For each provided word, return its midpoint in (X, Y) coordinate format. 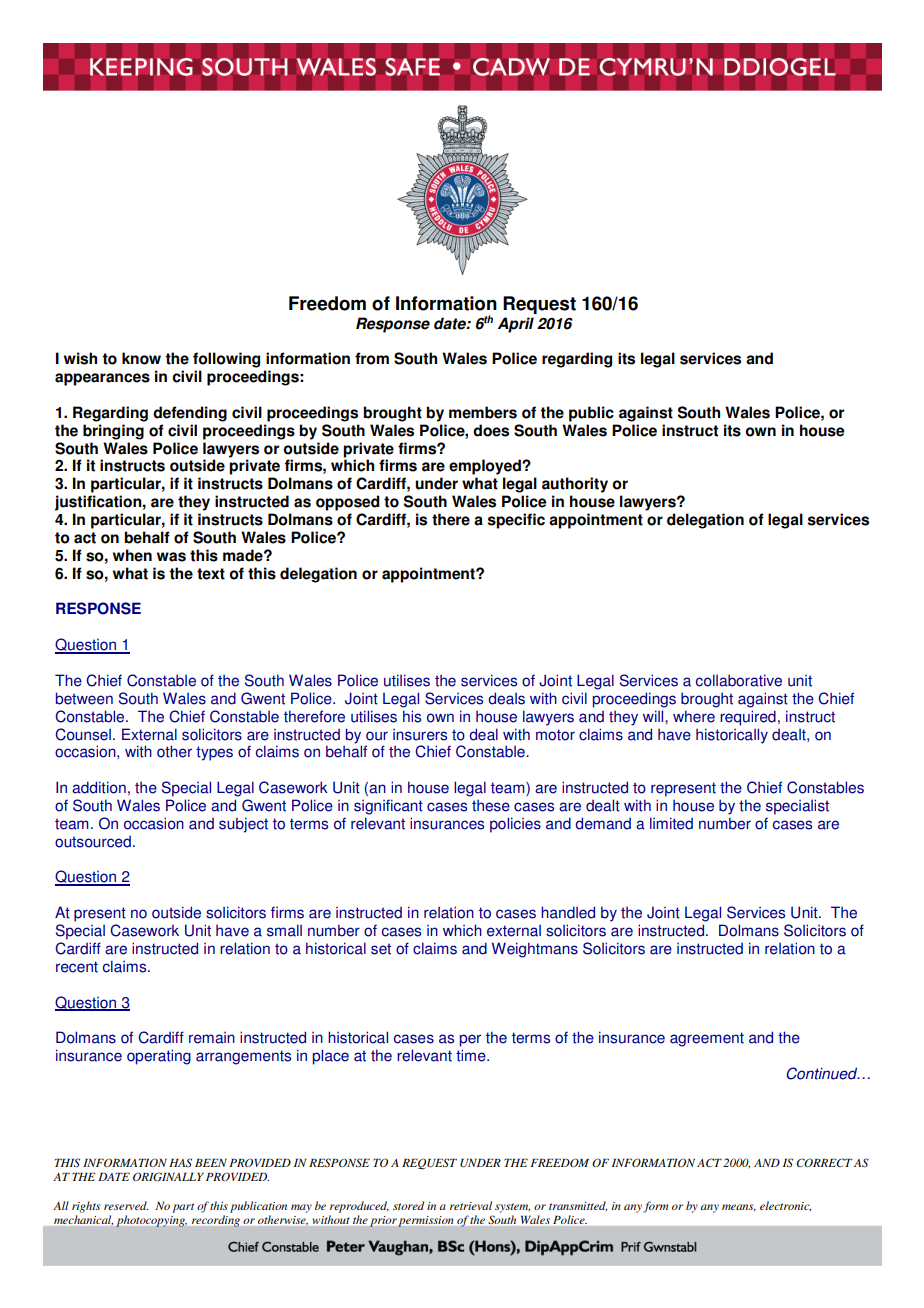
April (516, 325)
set (381, 949)
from (372, 358)
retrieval (471, 1205)
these (491, 805)
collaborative (739, 680)
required (748, 718)
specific (516, 521)
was (171, 557)
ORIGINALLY (168, 1177)
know (141, 358)
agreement (707, 1039)
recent (77, 967)
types (214, 753)
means (739, 1207)
